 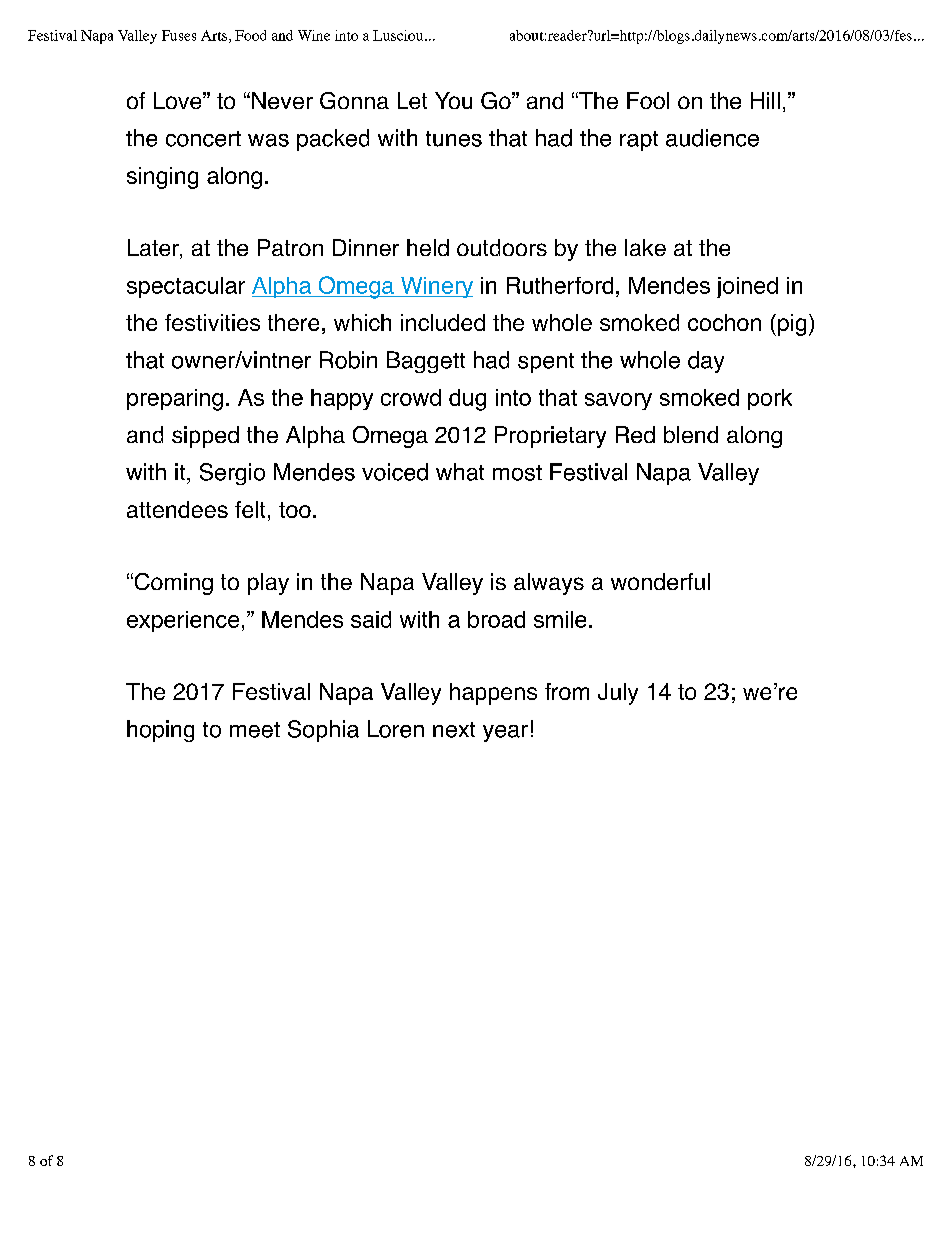 I want to click on Hill, so click(x=765, y=100).
